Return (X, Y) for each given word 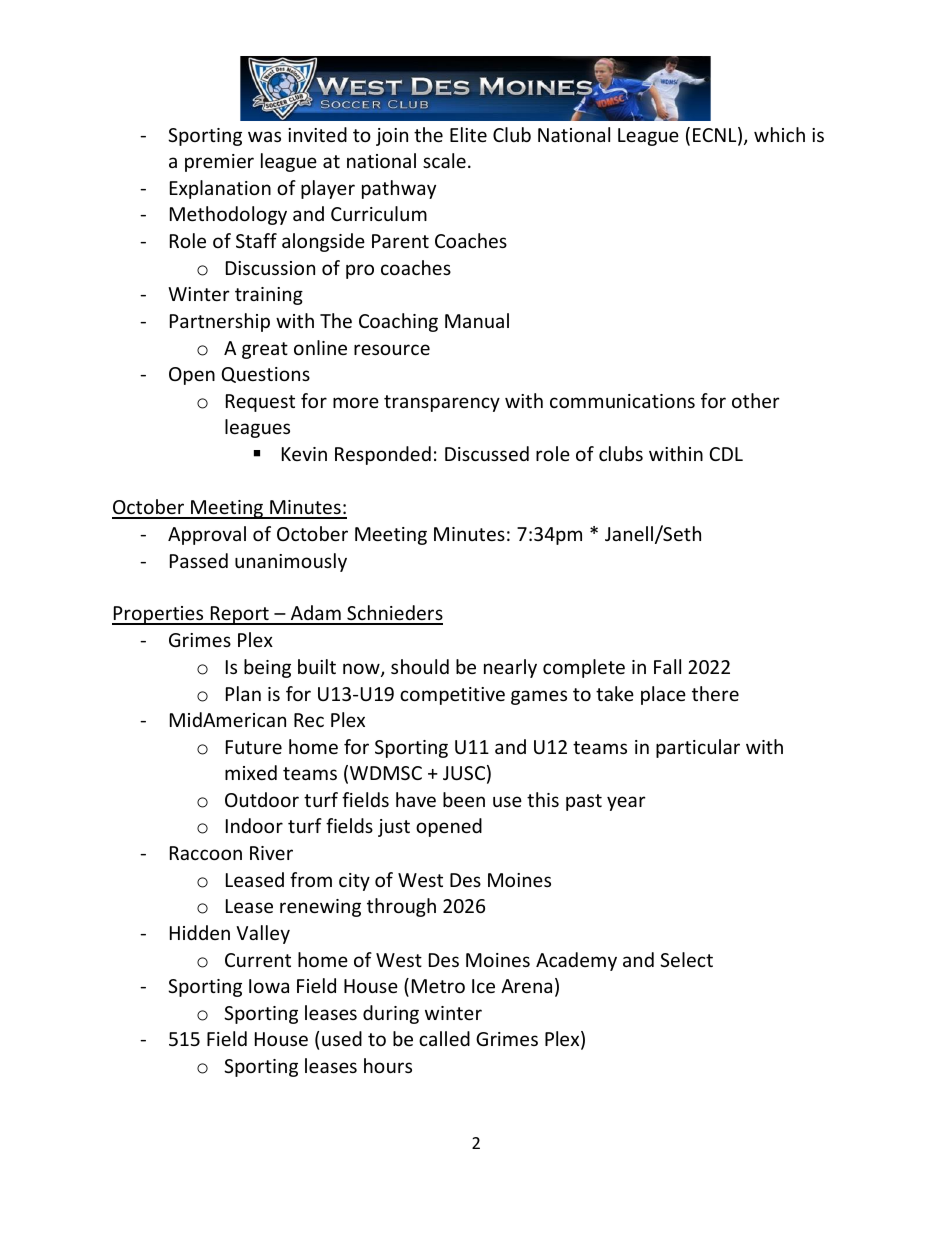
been (464, 799)
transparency (442, 403)
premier (219, 163)
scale (444, 160)
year (626, 803)
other (756, 400)
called (444, 1038)
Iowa (269, 986)
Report (240, 615)
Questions (266, 375)
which (779, 134)
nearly (510, 668)
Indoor (254, 825)
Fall (667, 666)
